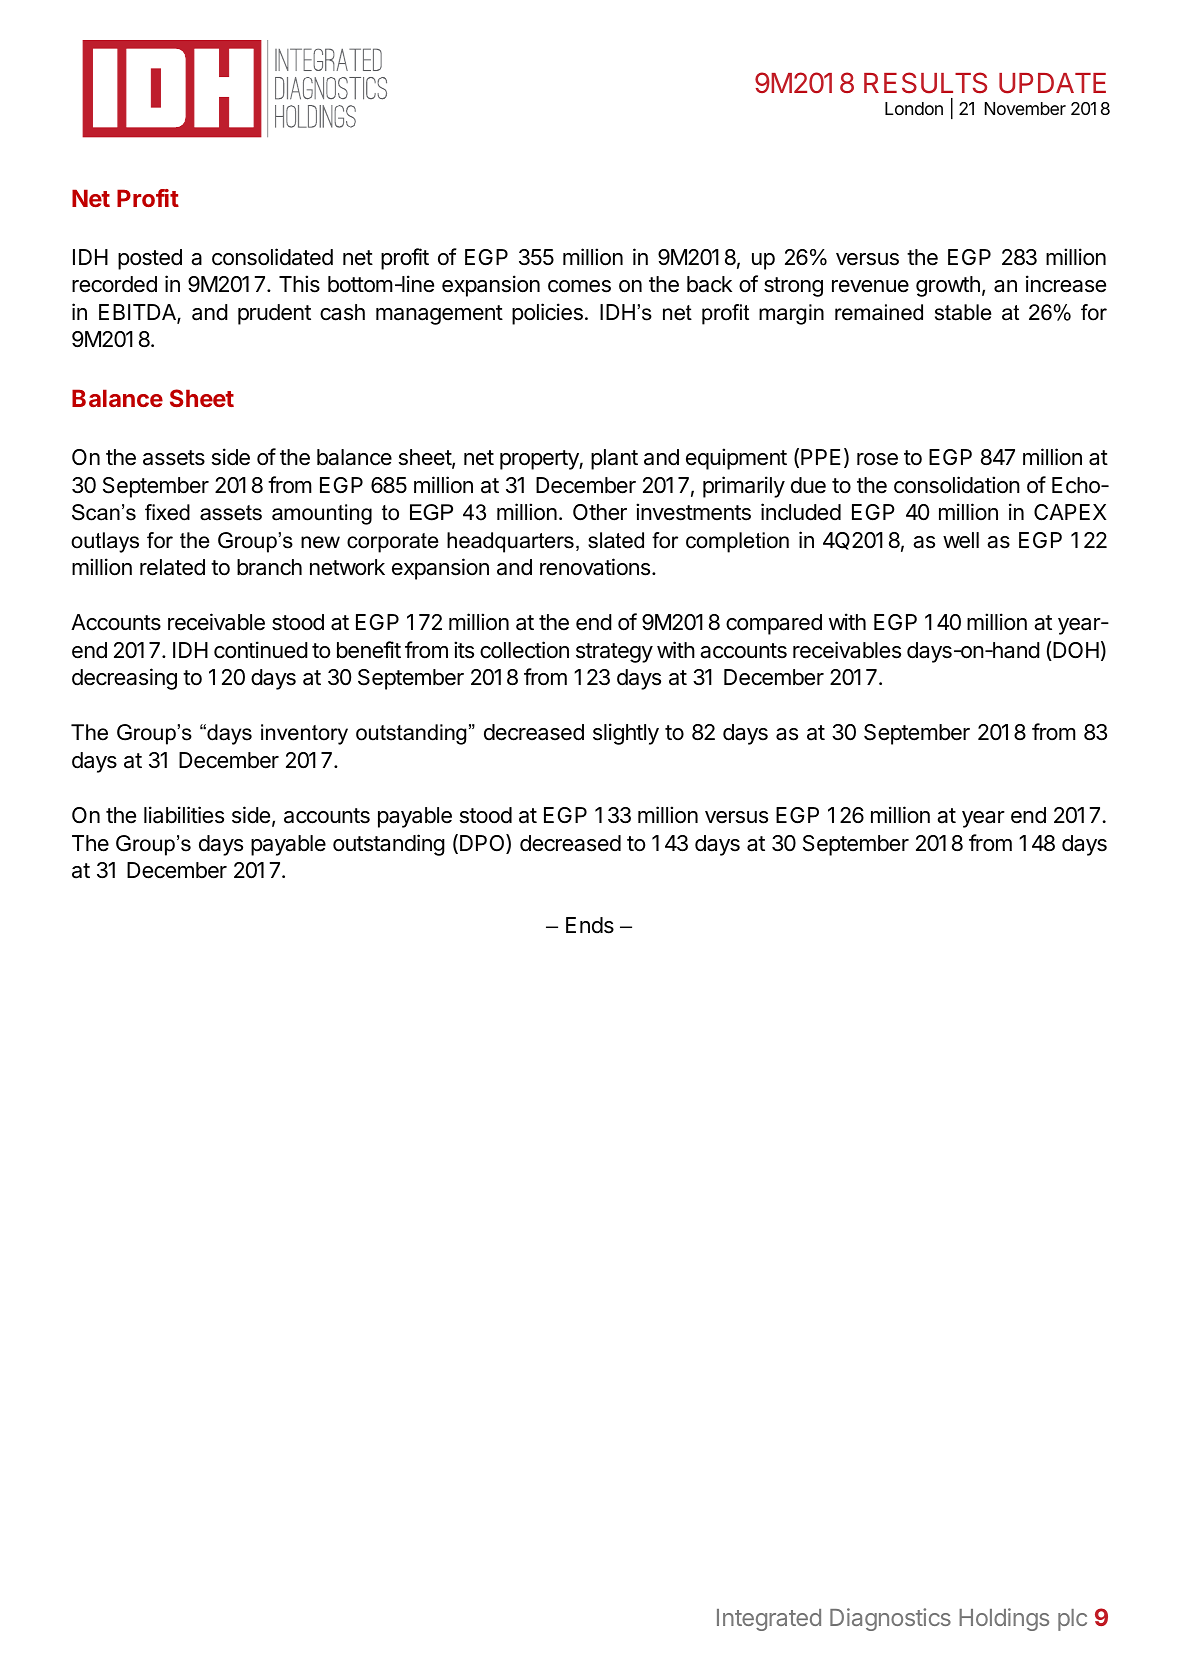 The image size is (1178, 1666). Describe the element at coordinates (890, 1619) in the image. I see `Diagnostics` at that location.
